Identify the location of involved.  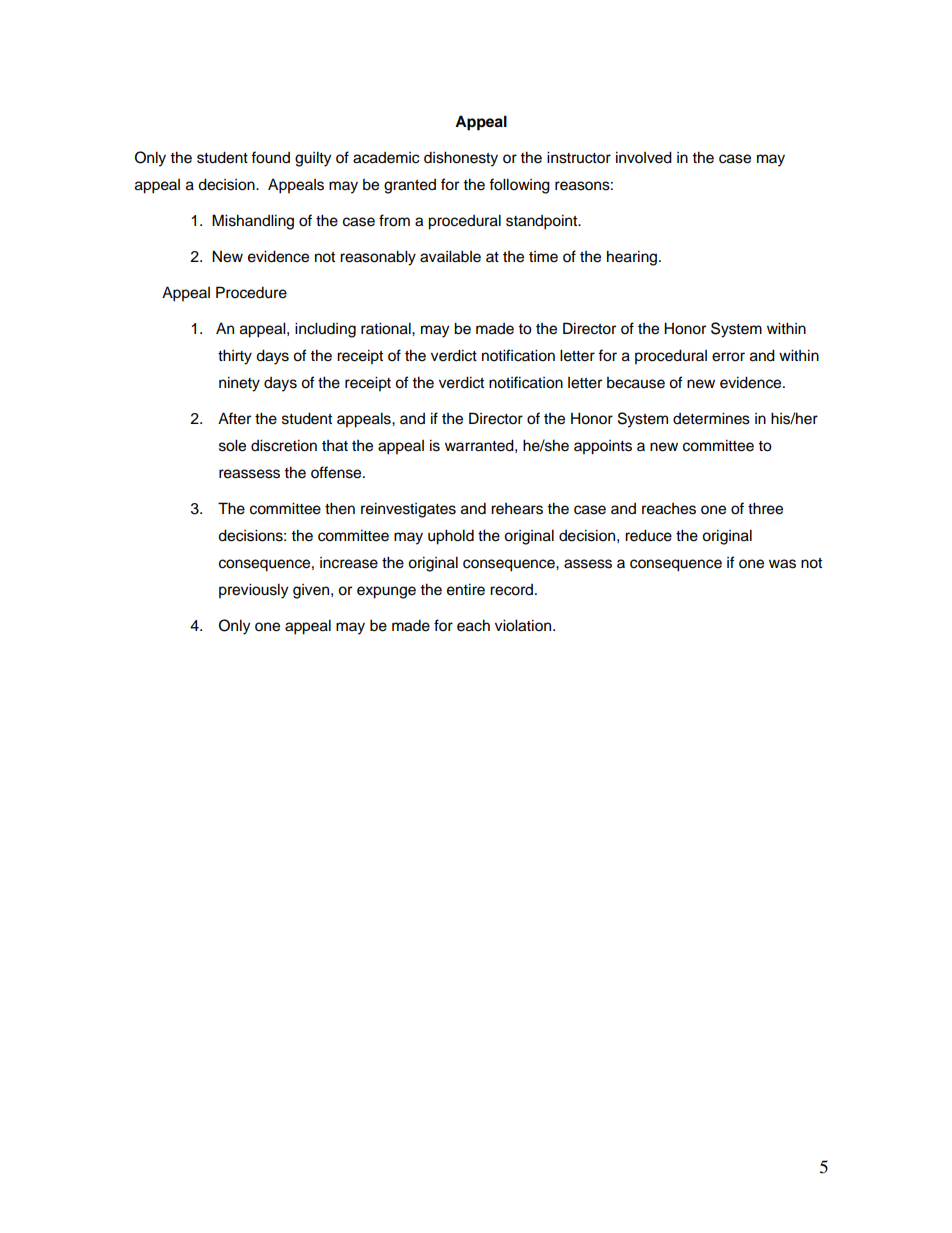
(644, 157).
